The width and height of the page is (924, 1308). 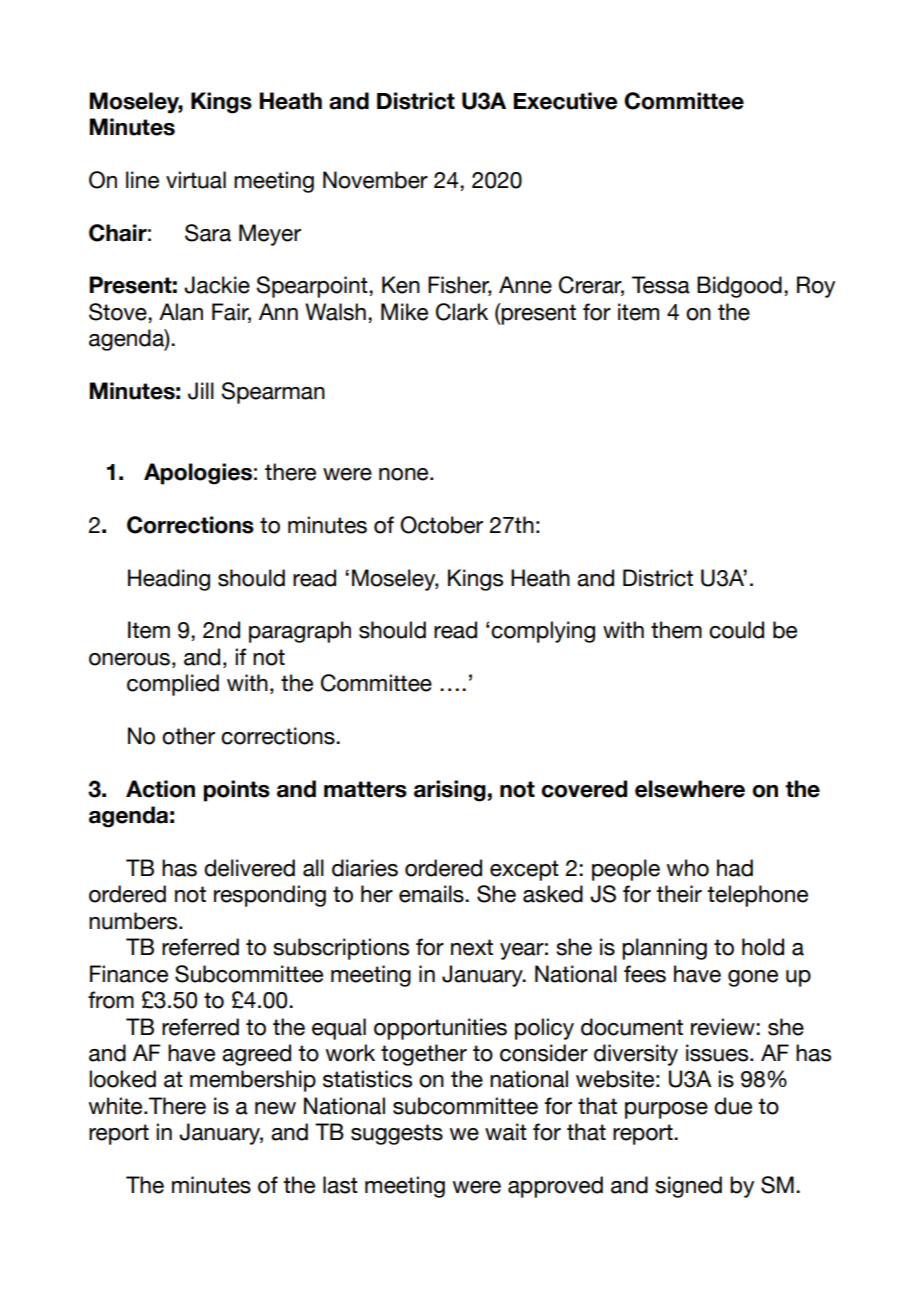 What do you see at coordinates (690, 789) in the page?
I see `elsewhere` at bounding box center [690, 789].
